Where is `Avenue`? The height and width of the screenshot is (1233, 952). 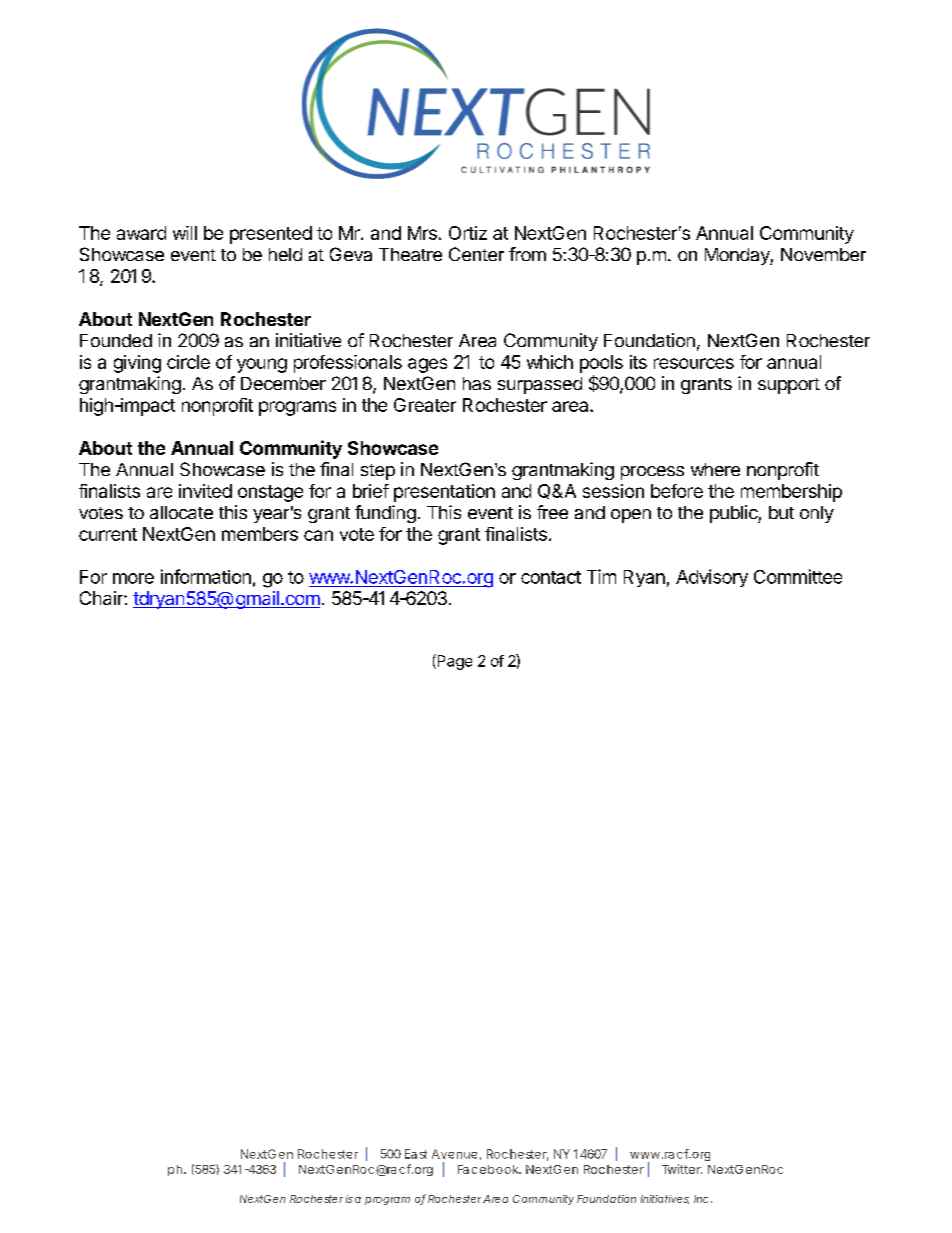 Avenue is located at coordinates (454, 1154).
